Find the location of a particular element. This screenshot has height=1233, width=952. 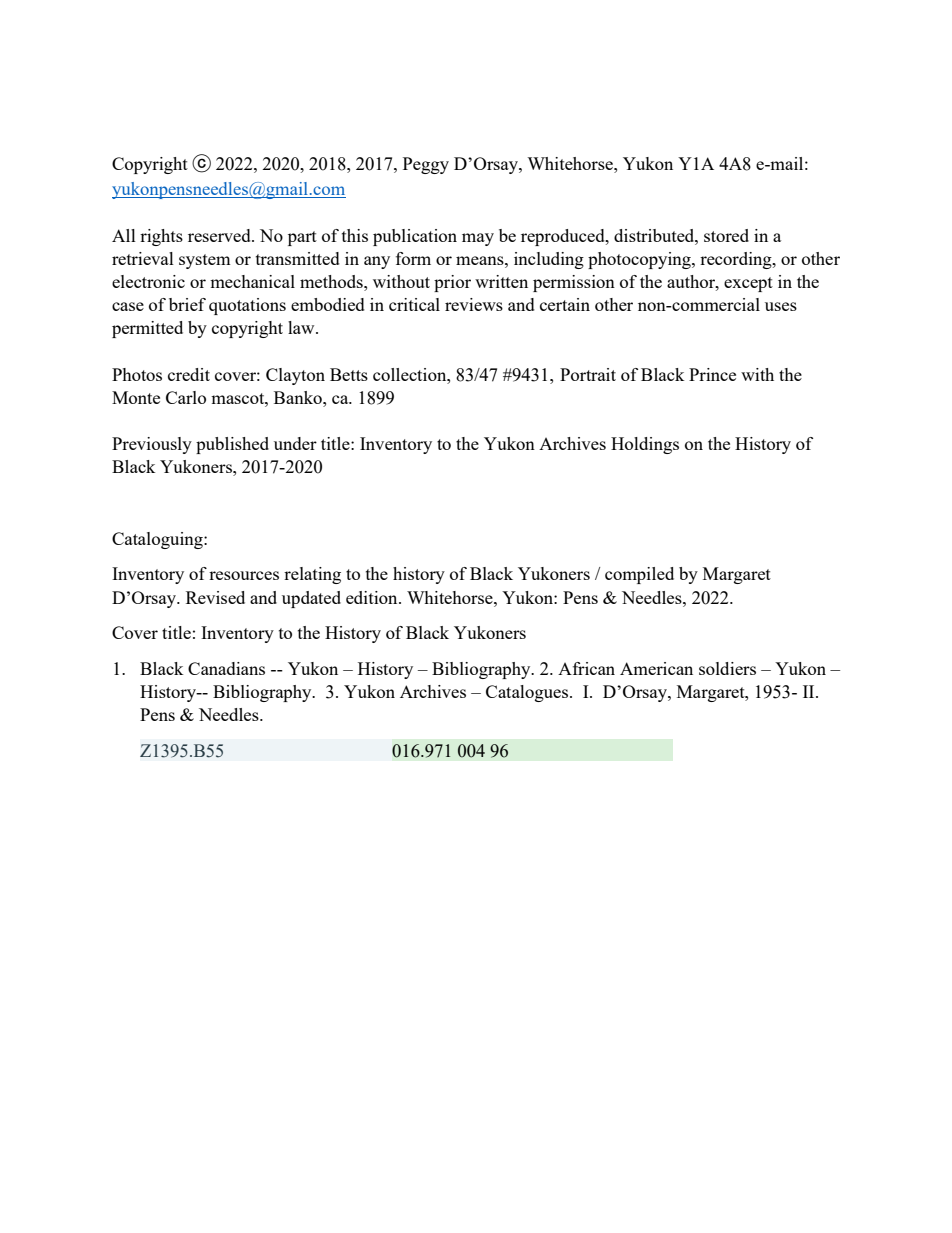

Catalogues is located at coordinates (527, 693).
